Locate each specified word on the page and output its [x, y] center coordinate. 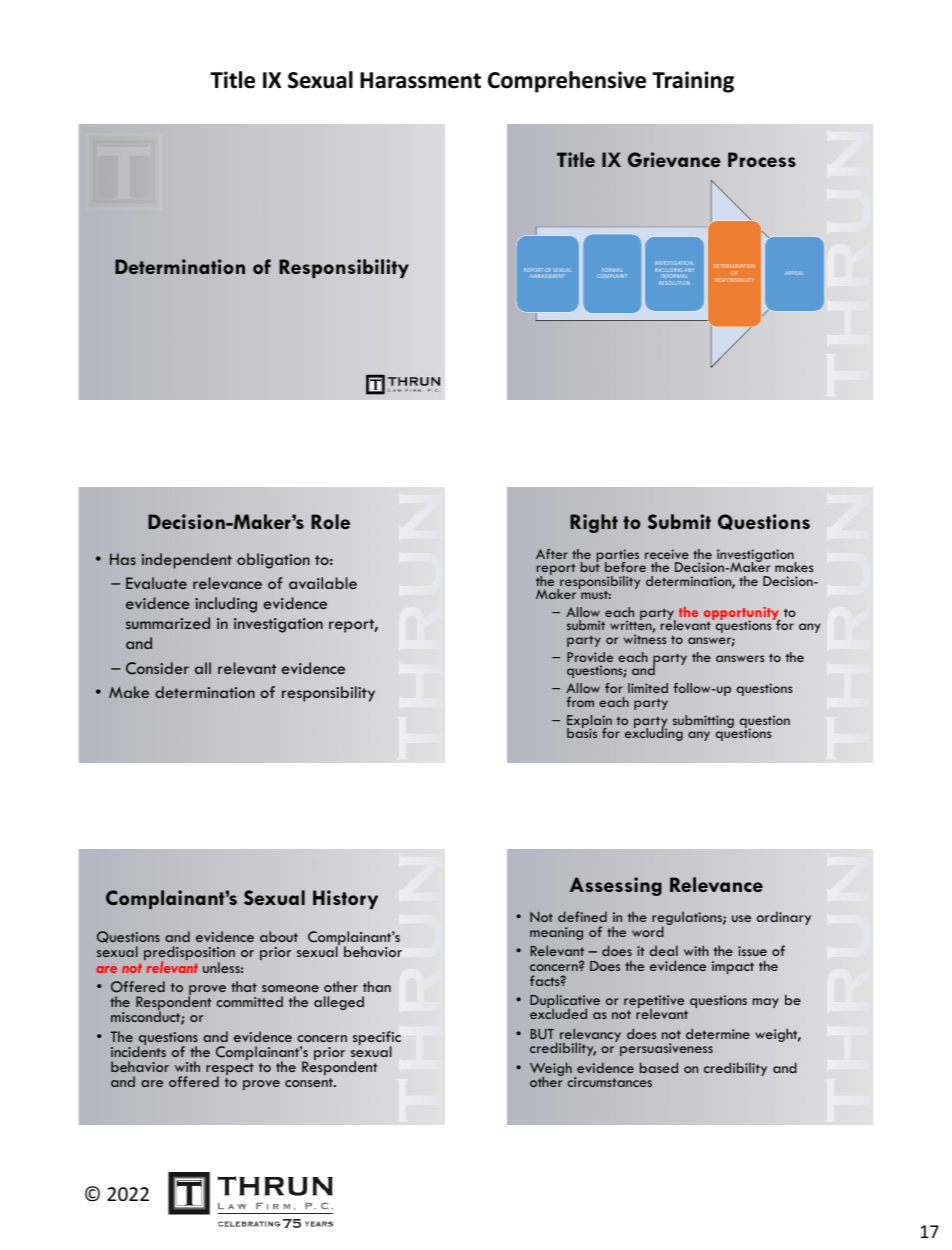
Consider [157, 668]
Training [693, 82]
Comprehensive [567, 82]
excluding [654, 733]
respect [230, 1070]
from [580, 702]
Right [594, 523]
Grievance [674, 159]
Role [330, 521]
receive [667, 554]
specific [377, 1039]
